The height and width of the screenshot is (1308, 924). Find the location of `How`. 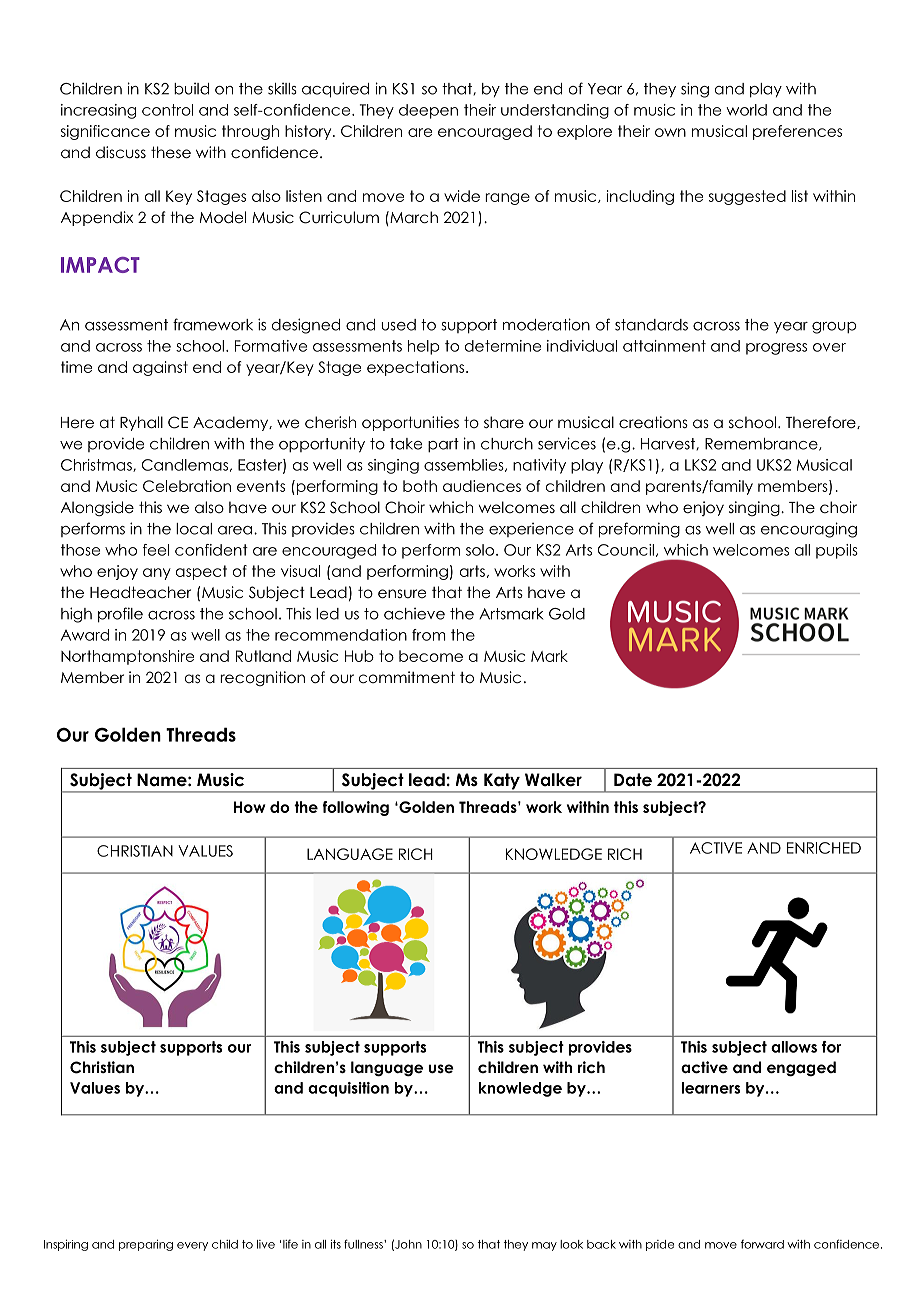

How is located at coordinates (250, 807).
